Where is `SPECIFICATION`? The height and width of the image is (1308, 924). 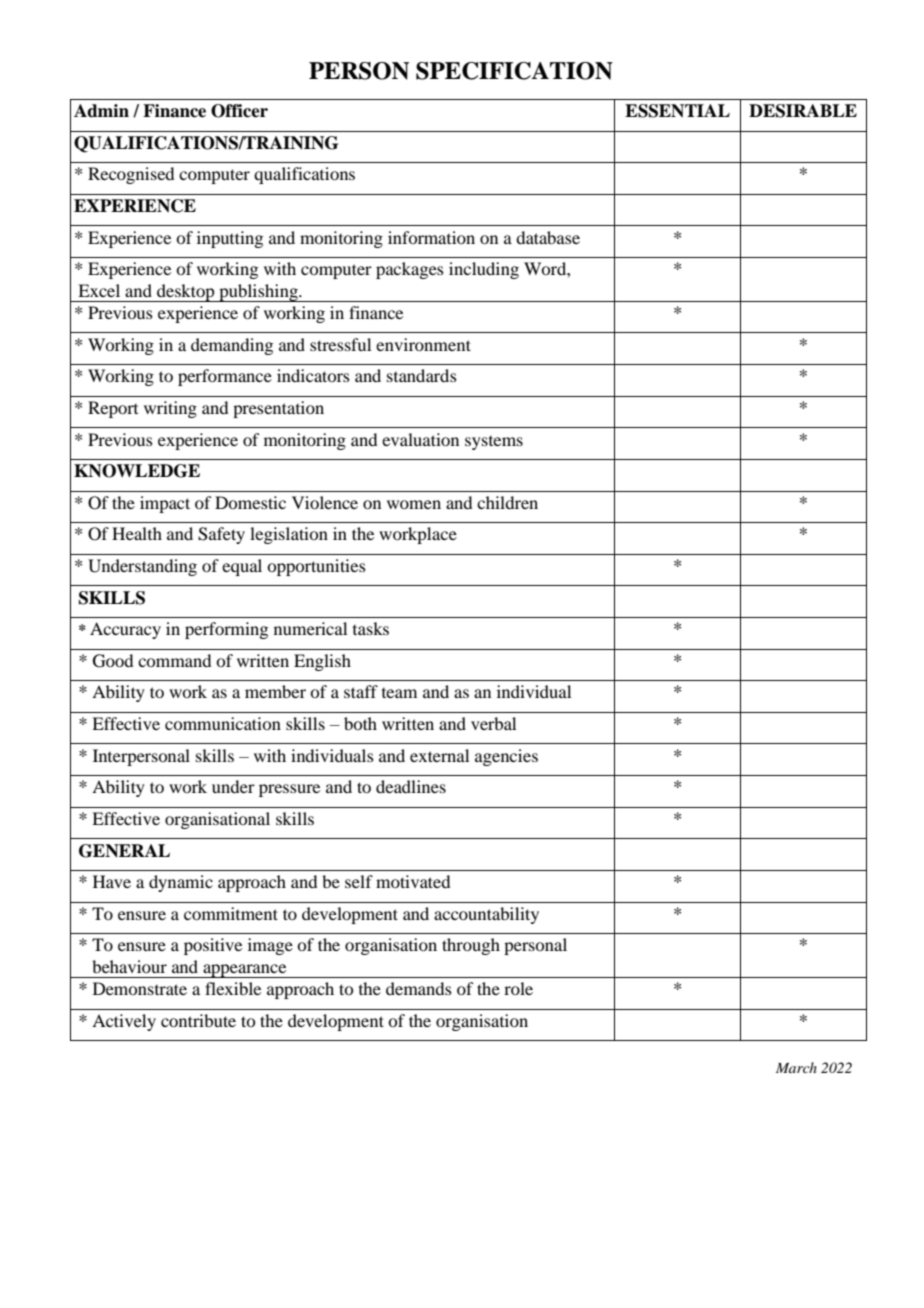 SPECIFICATION is located at coordinates (514, 71).
